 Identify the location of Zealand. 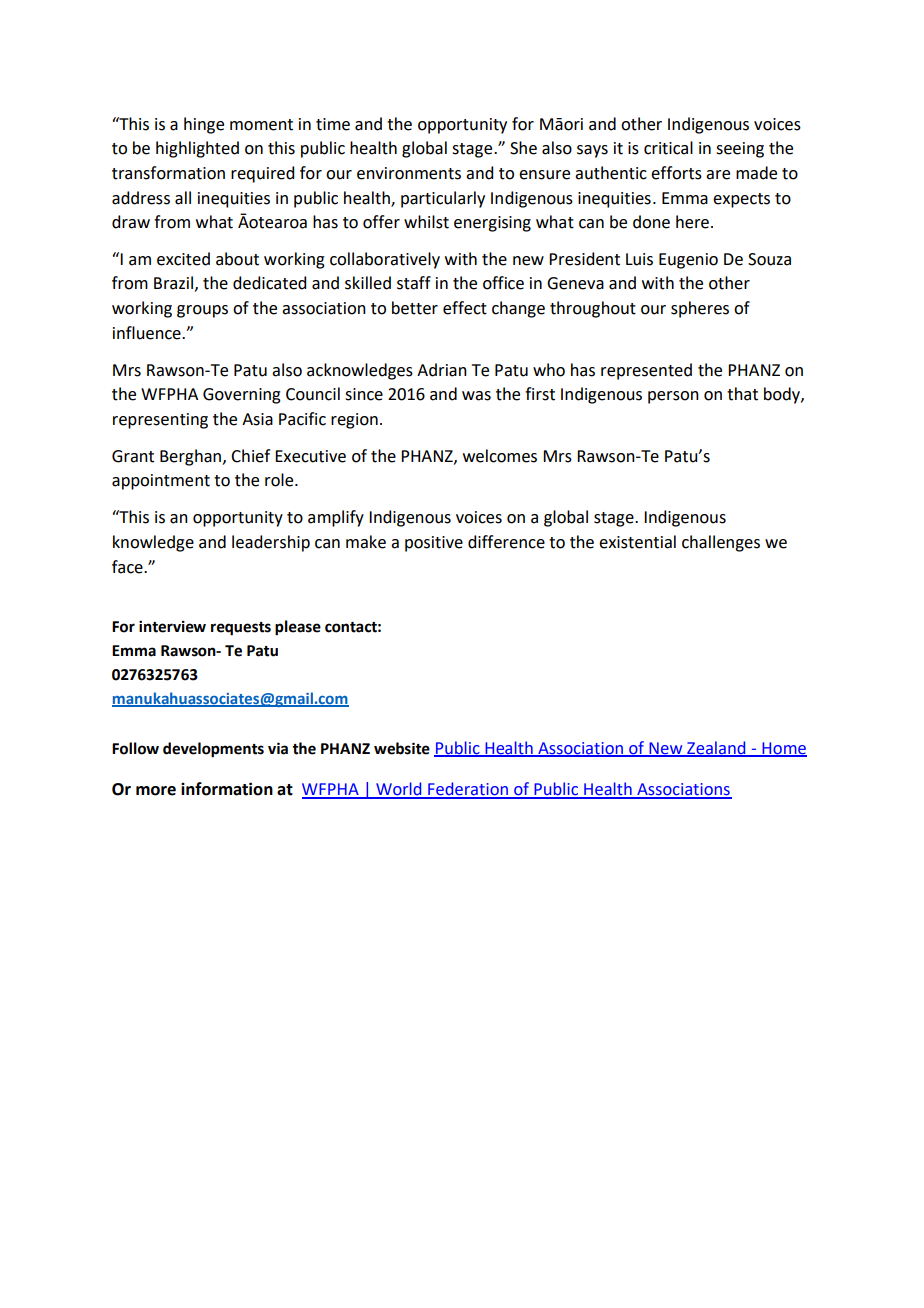
(716, 748).
